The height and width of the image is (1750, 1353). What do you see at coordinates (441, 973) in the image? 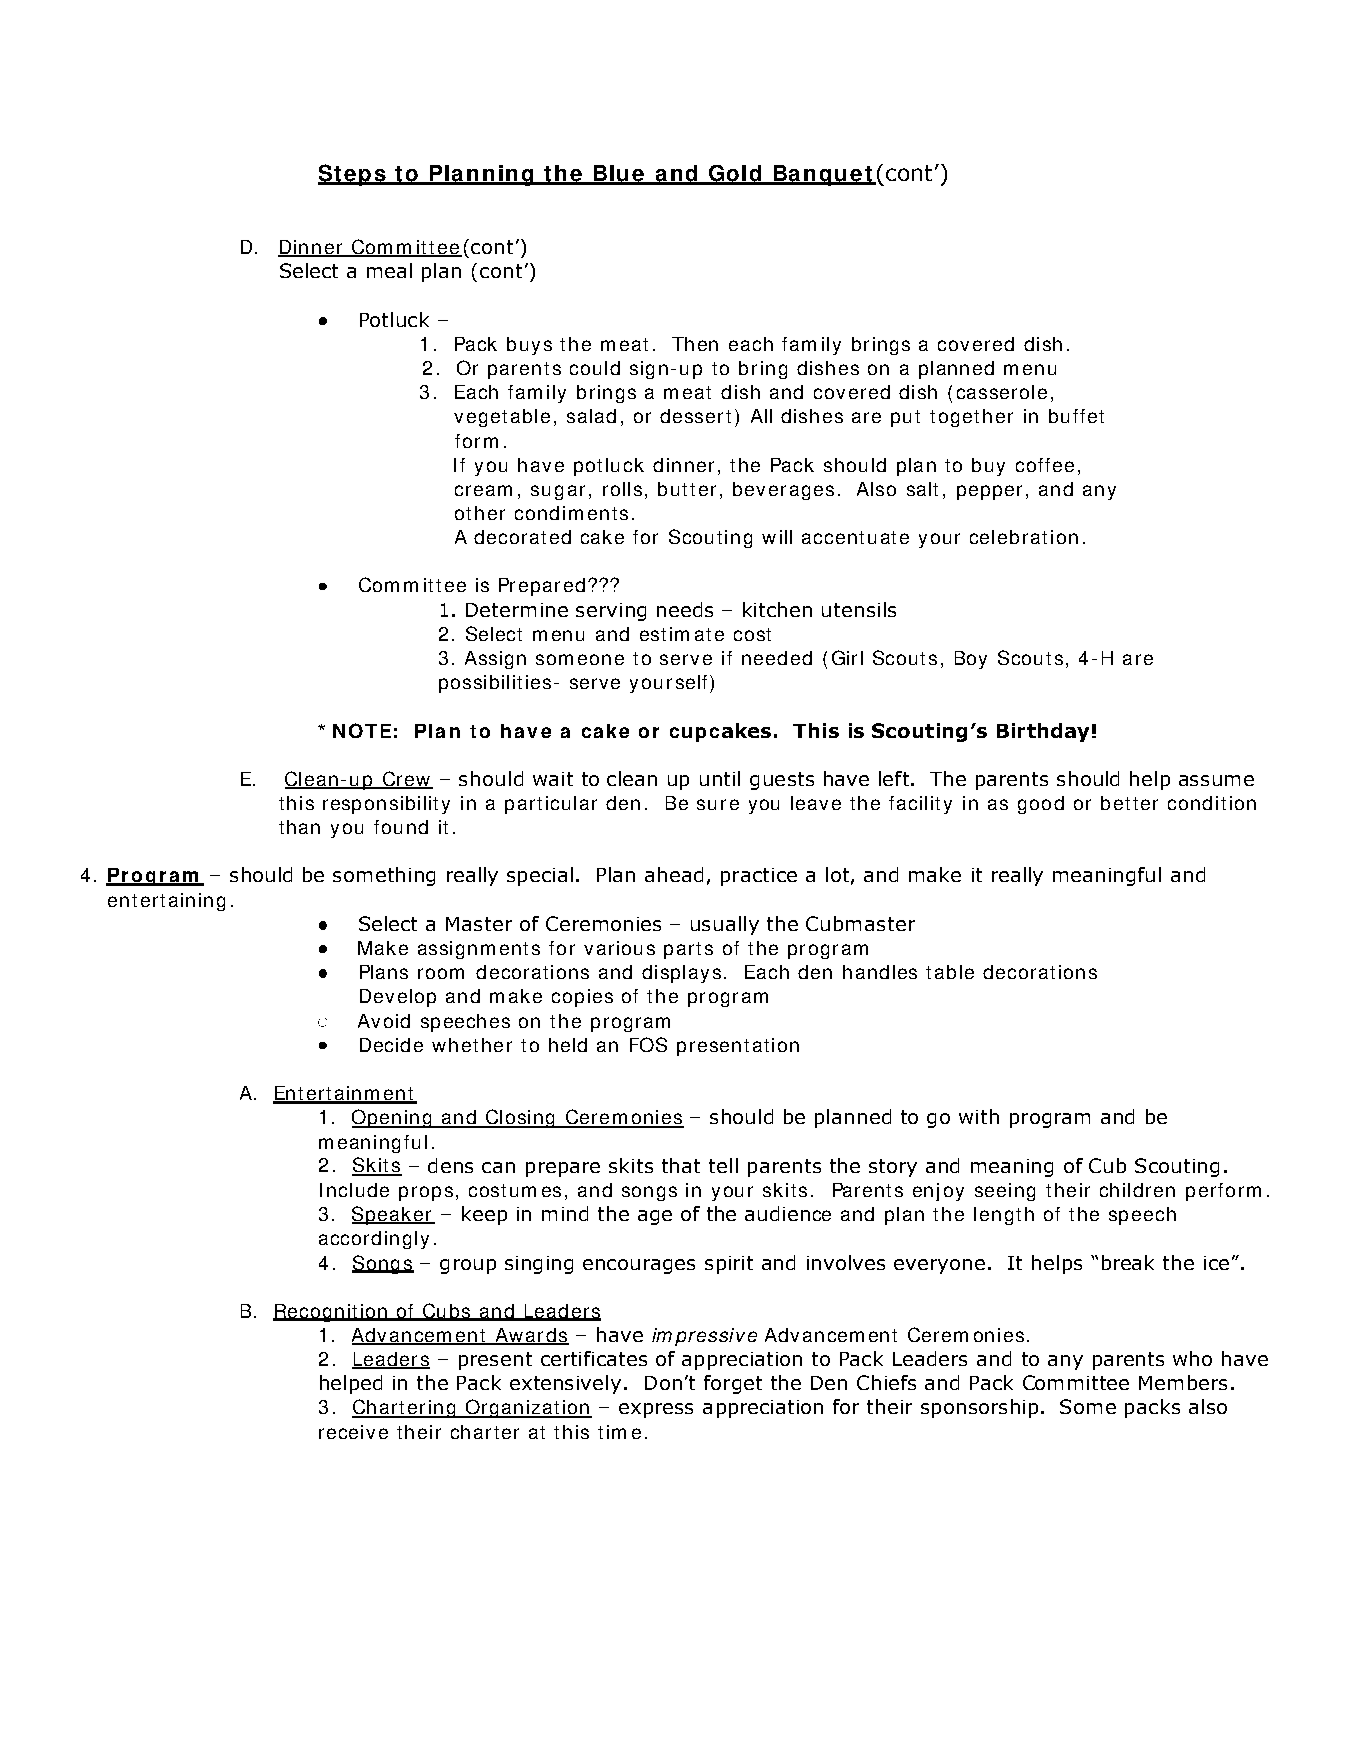
I see `room` at bounding box center [441, 973].
